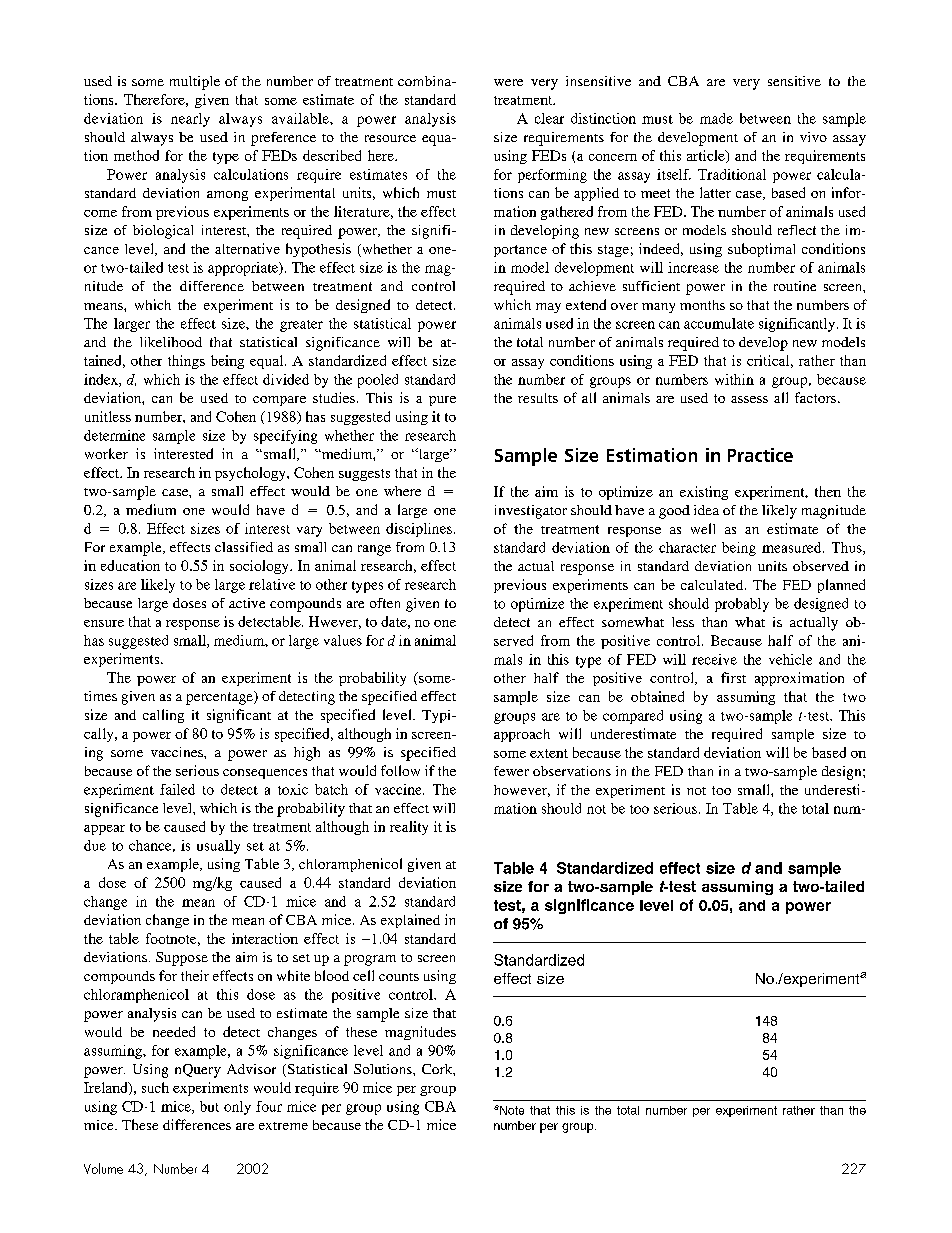 Image resolution: width=952 pixels, height=1233 pixels. Describe the element at coordinates (283, 1126) in the screenshot. I see `extreme` at that location.
